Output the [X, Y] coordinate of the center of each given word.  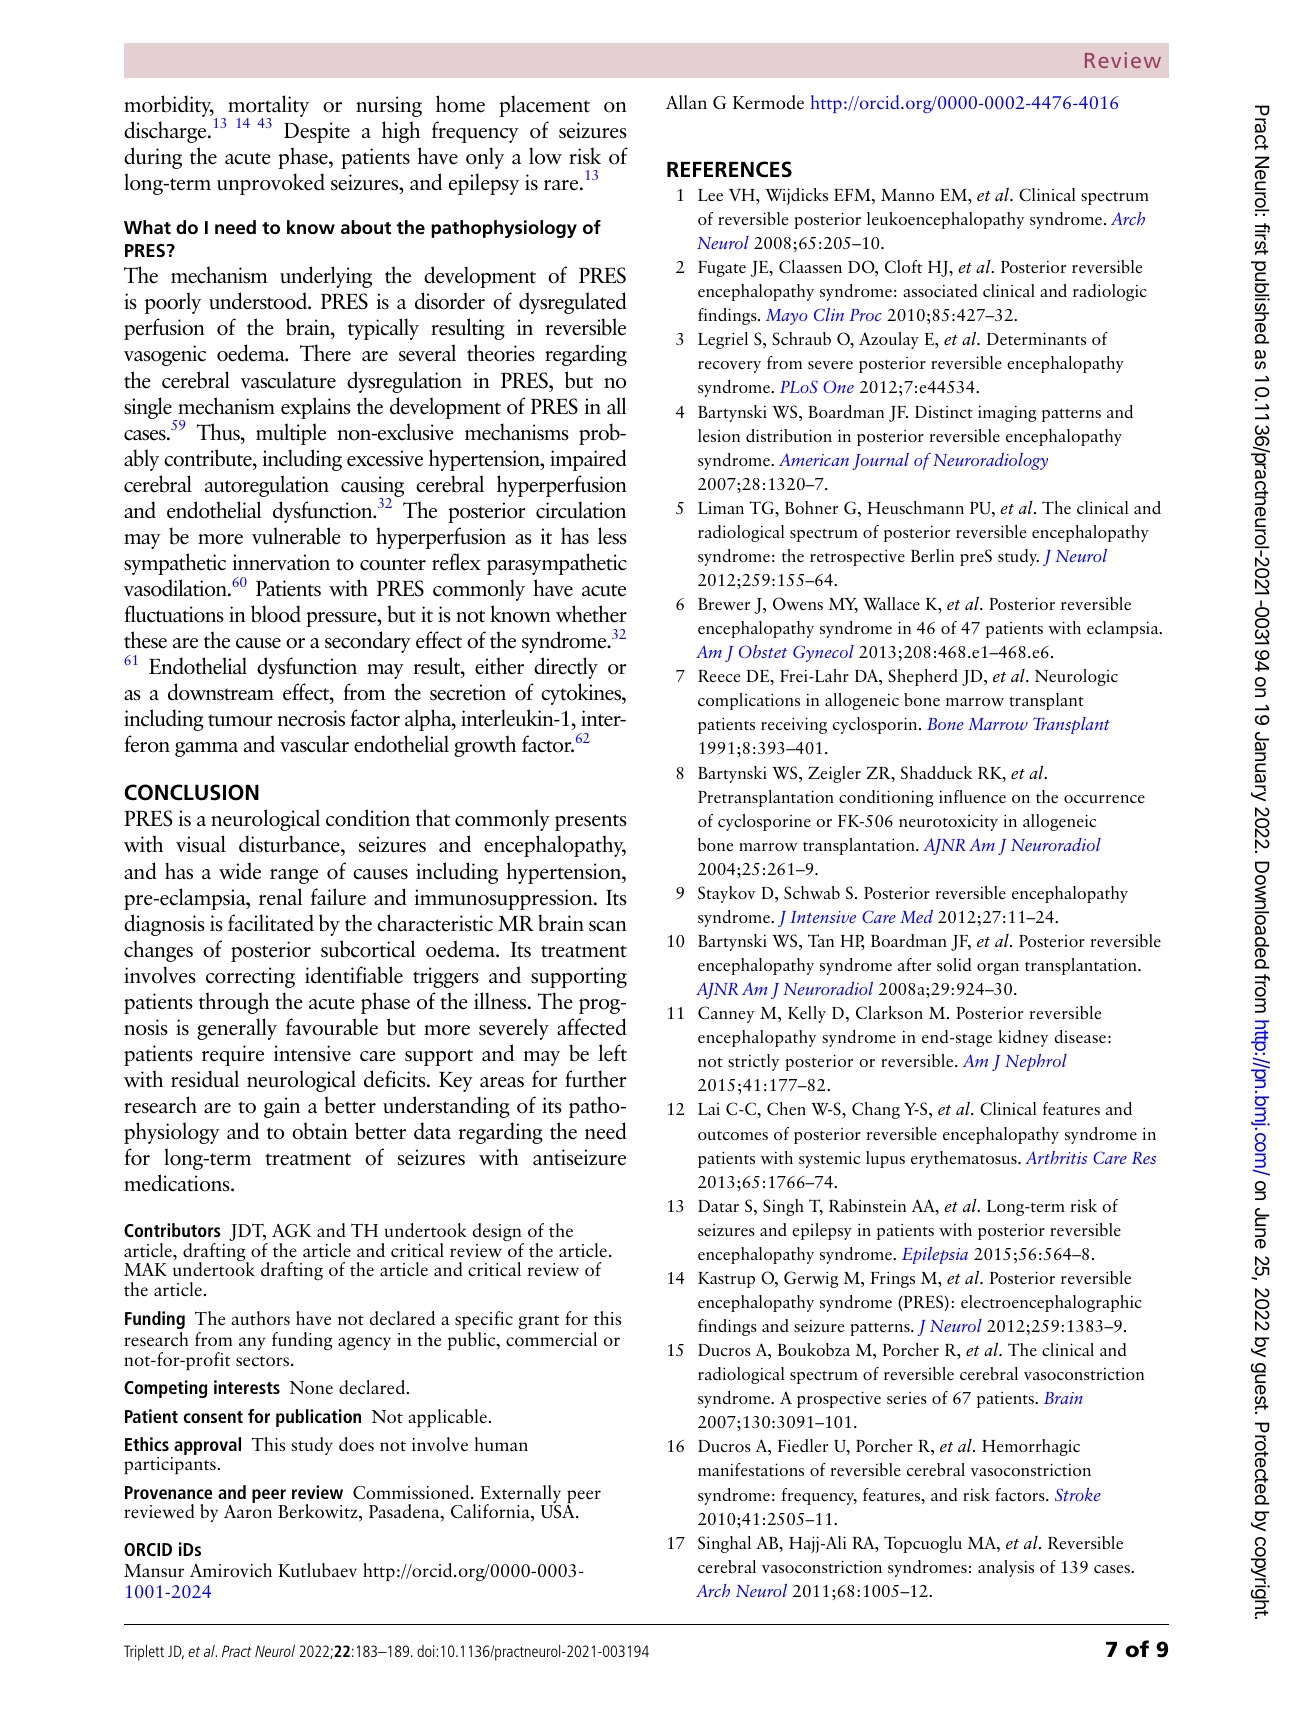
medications [178, 1183]
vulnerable [296, 536]
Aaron [248, 1511]
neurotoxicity [948, 822]
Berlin [932, 555]
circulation [581, 510]
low [545, 156]
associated [940, 290]
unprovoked [271, 184]
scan [608, 926]
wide [240, 871]
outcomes [733, 1135]
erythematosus [965, 1159]
